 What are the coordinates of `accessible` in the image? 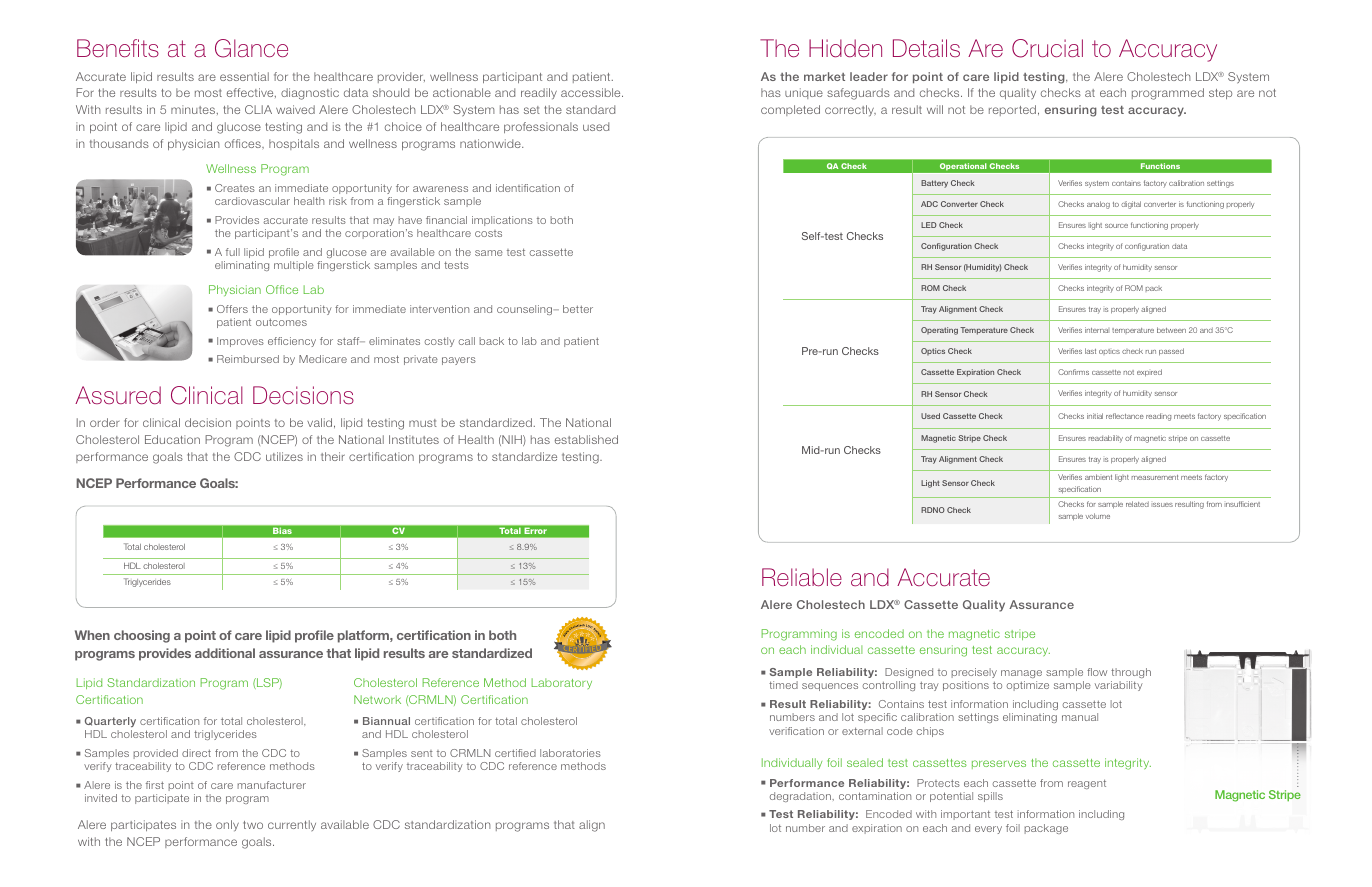 It's located at (592, 92).
